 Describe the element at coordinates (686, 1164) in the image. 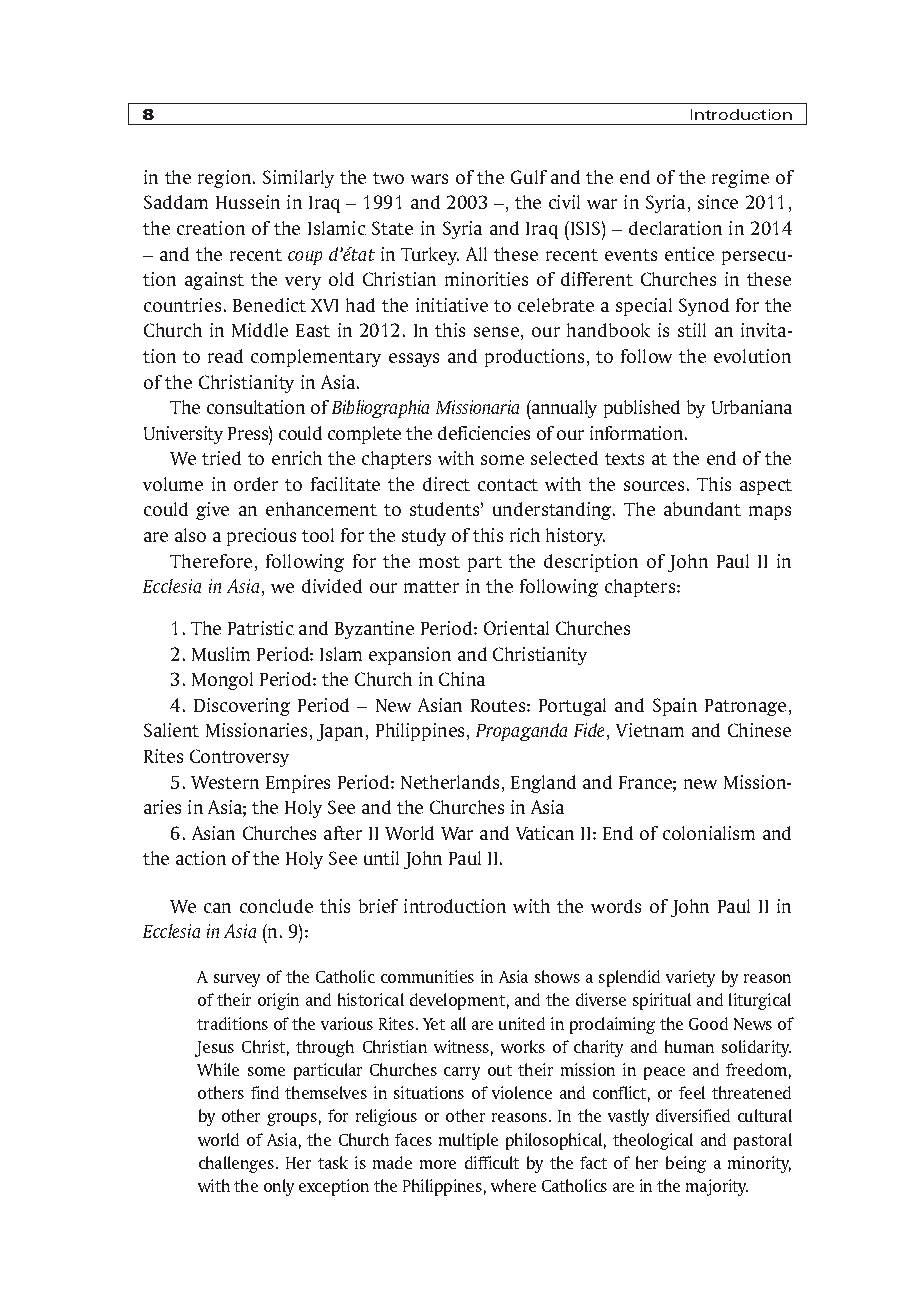

I see `being` at that location.
